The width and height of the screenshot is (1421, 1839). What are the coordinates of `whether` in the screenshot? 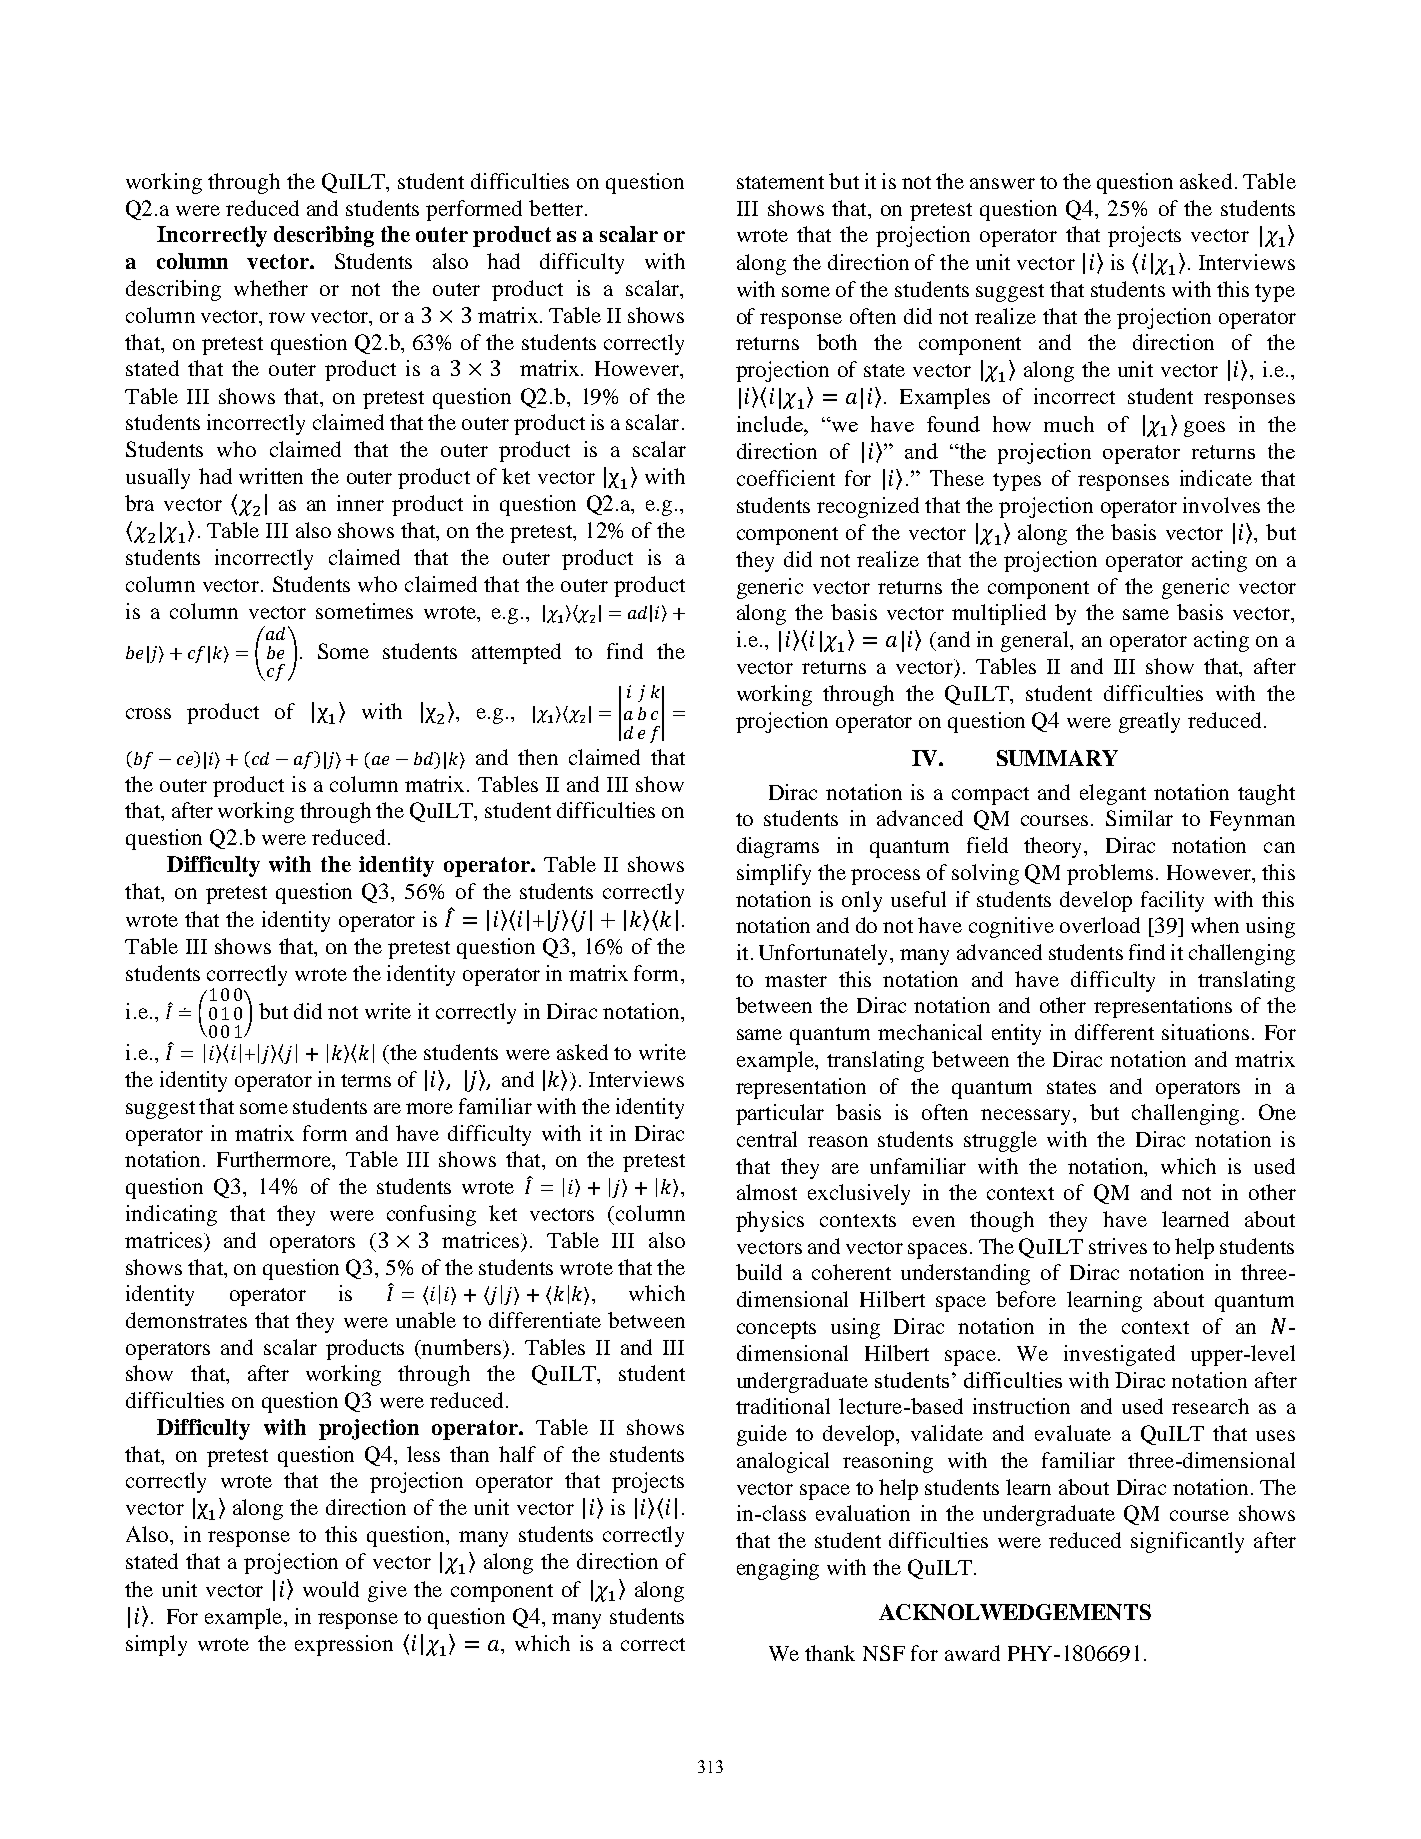 It's located at (271, 288).
